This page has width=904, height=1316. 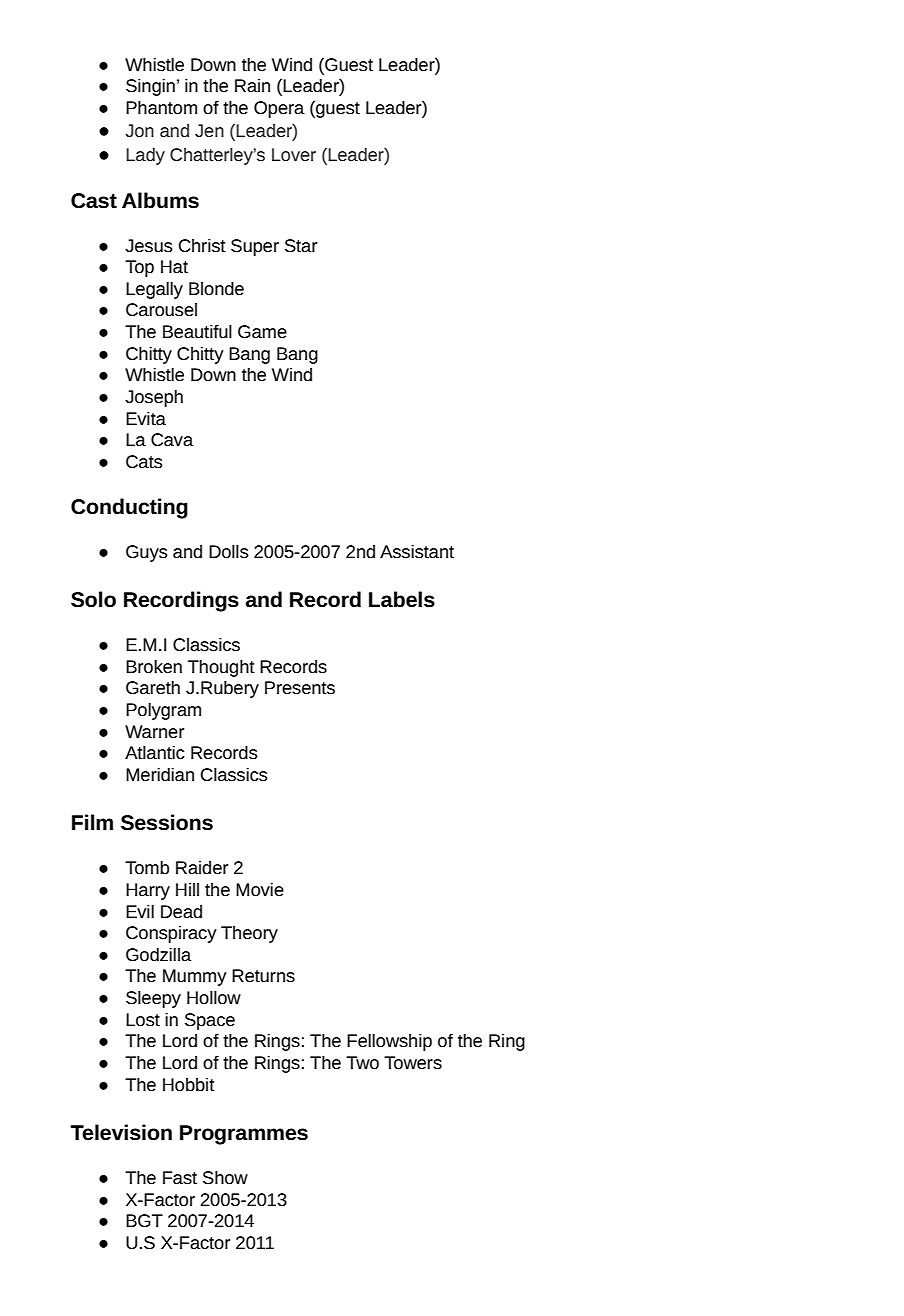 What do you see at coordinates (252, 85) in the page?
I see `Rain` at bounding box center [252, 85].
